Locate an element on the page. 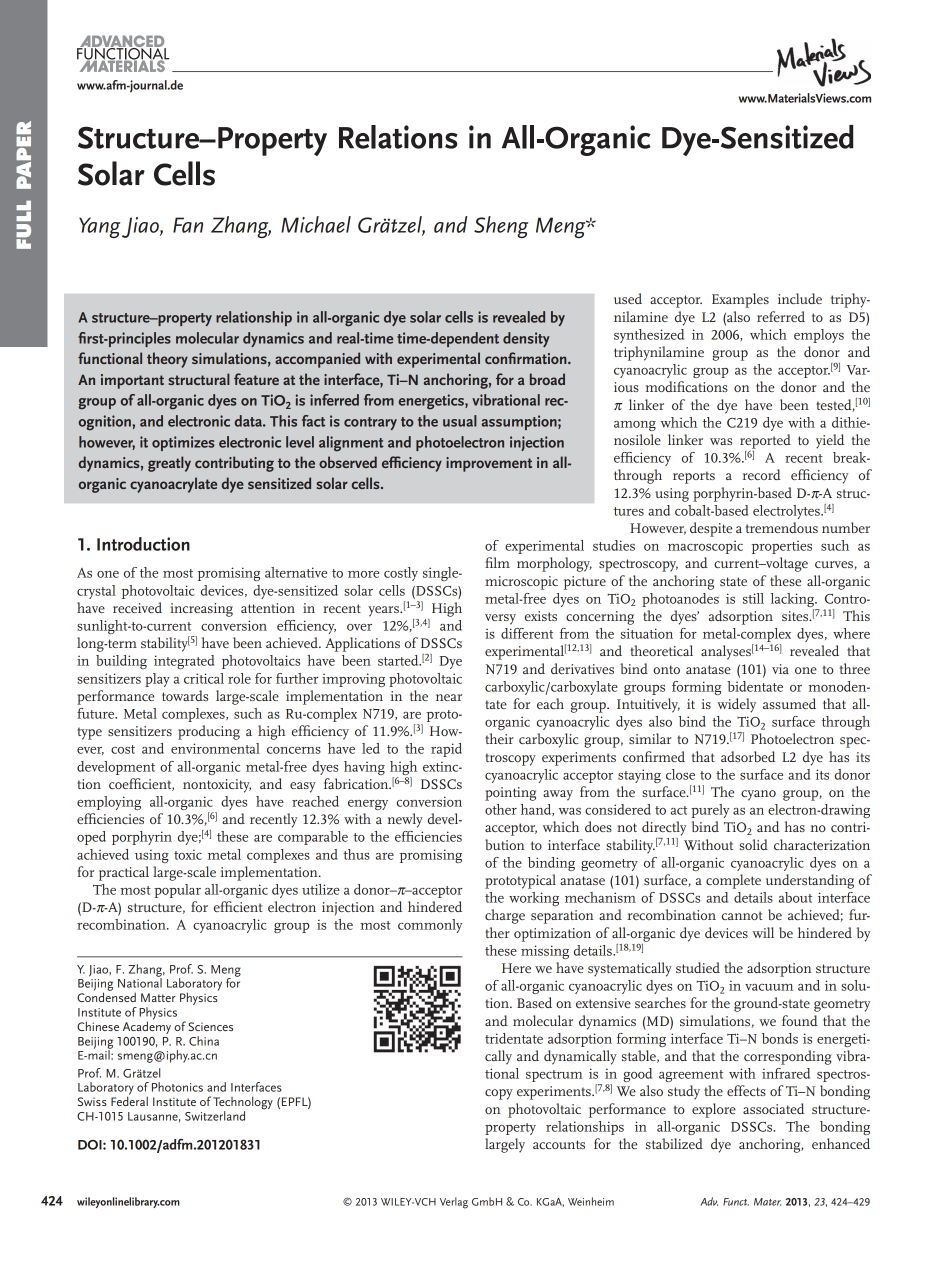 This document has width=952, height=1270. working is located at coordinates (534, 899).
